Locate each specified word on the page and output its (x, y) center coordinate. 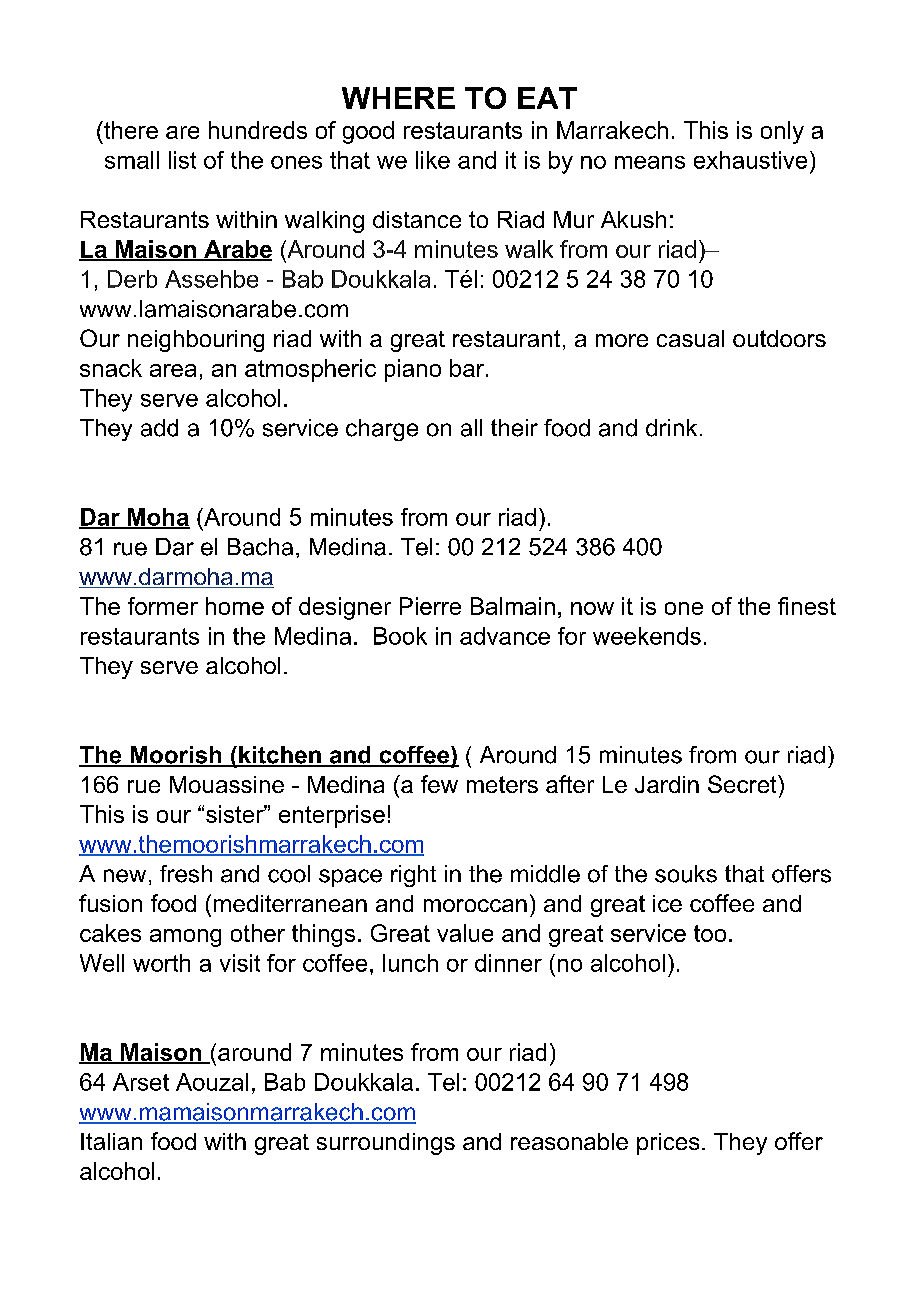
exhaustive (750, 160)
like (433, 160)
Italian (111, 1141)
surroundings (386, 1144)
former (163, 606)
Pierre (430, 606)
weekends (647, 636)
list (182, 160)
